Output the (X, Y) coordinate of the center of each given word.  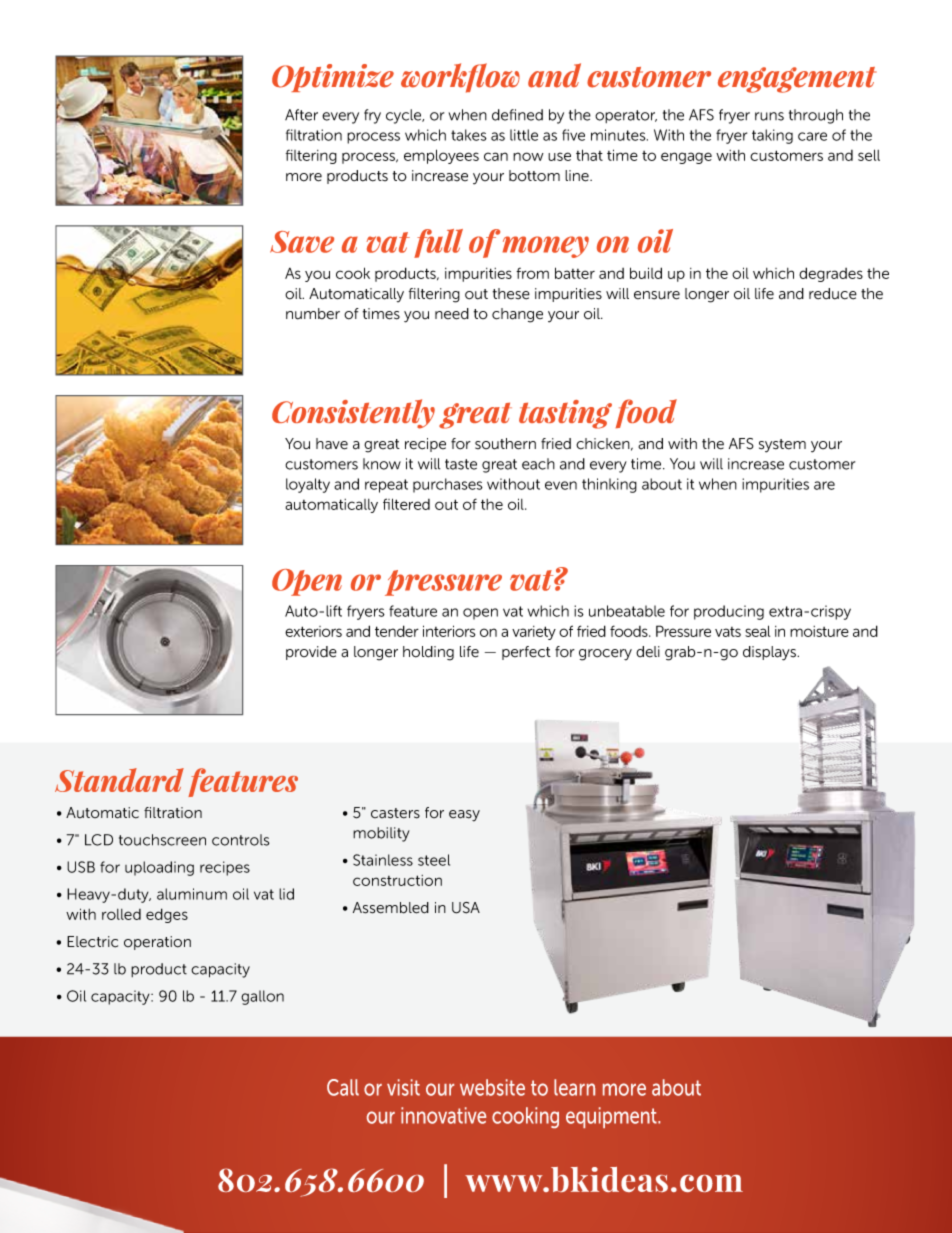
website (492, 1087)
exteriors (313, 631)
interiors (449, 631)
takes (469, 135)
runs (769, 116)
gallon (262, 997)
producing (729, 612)
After (301, 115)
